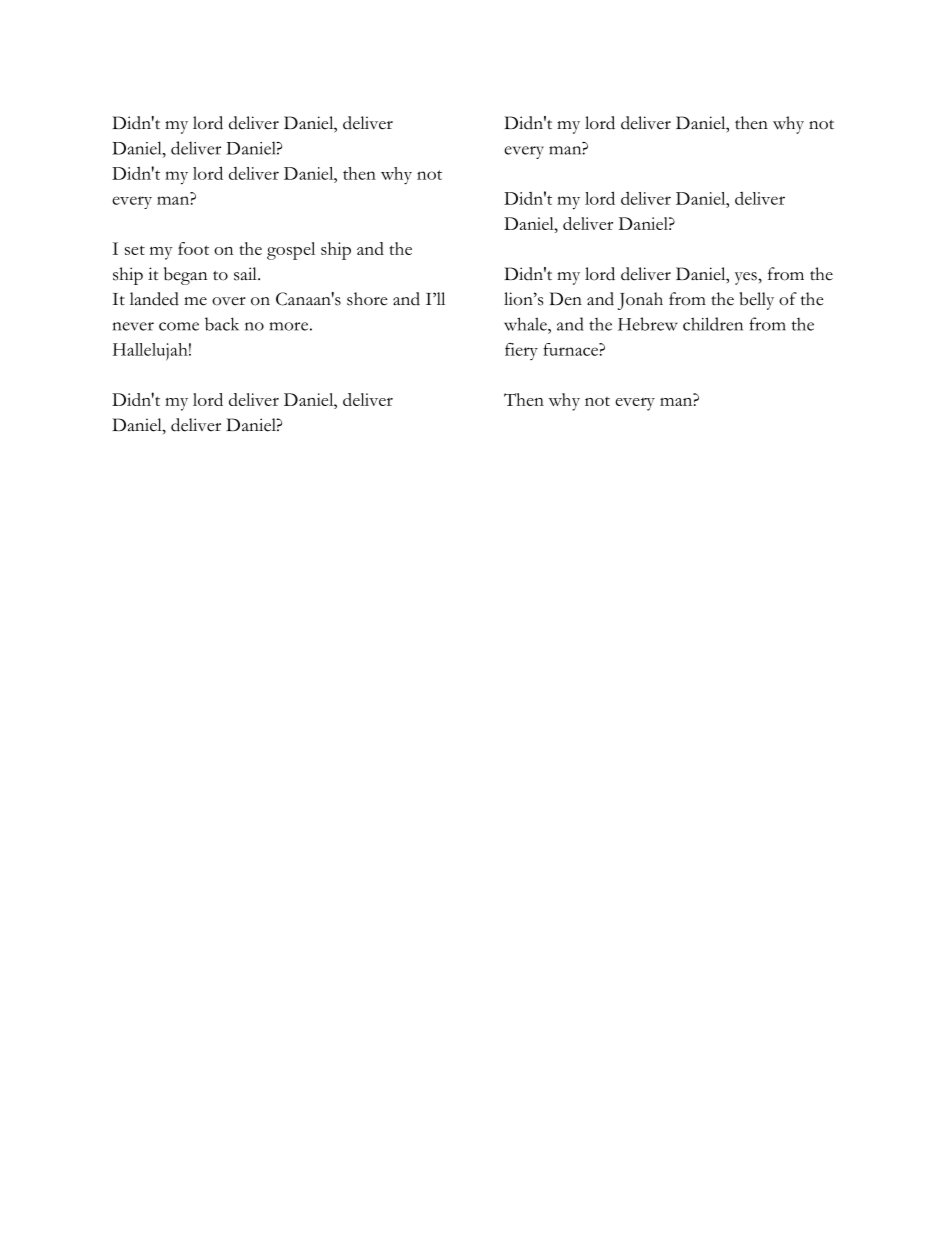  I want to click on shore, so click(367, 299).
